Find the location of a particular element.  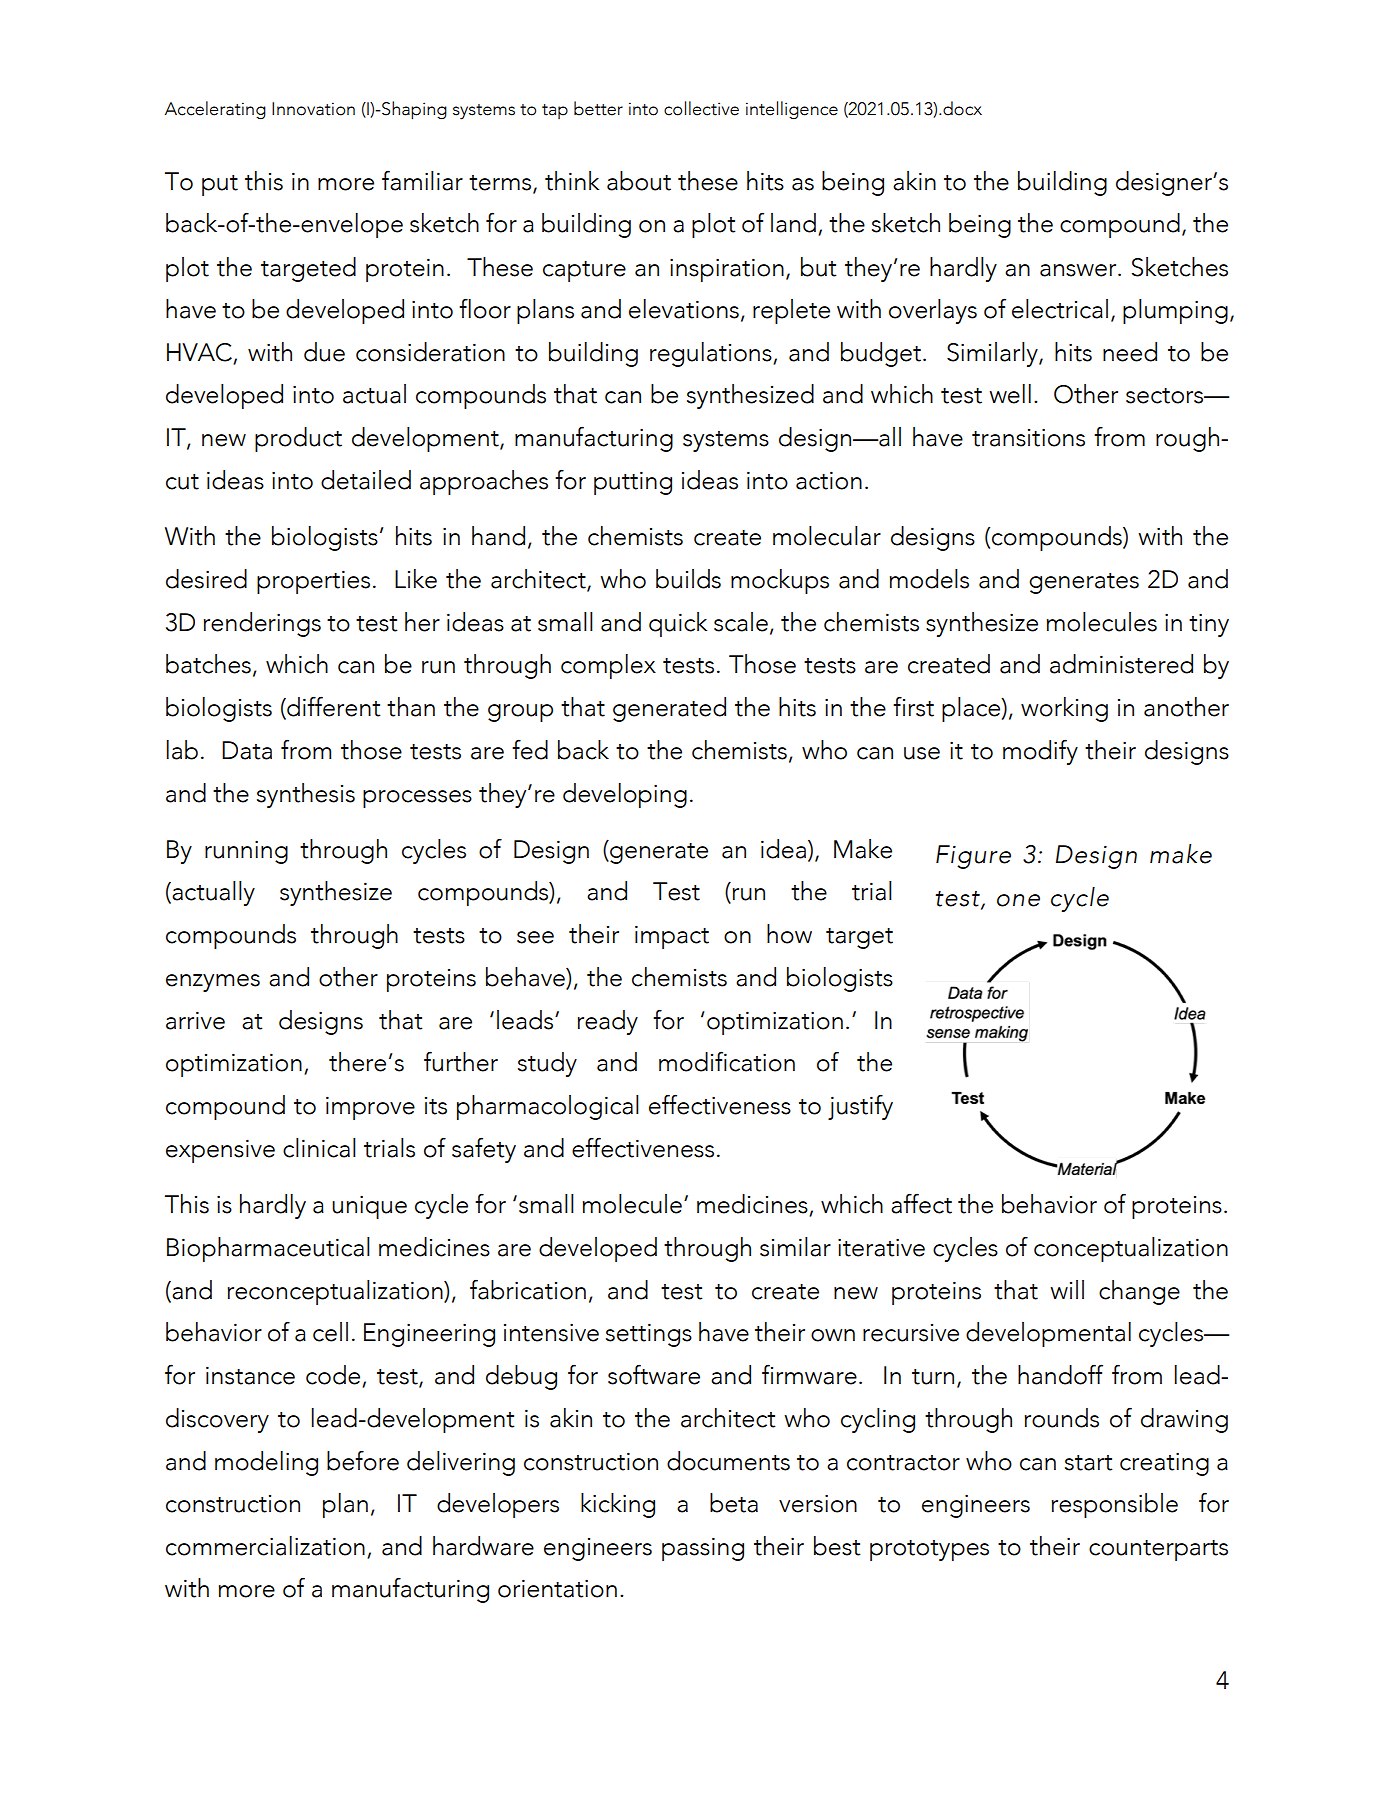

modification is located at coordinates (727, 1061).
